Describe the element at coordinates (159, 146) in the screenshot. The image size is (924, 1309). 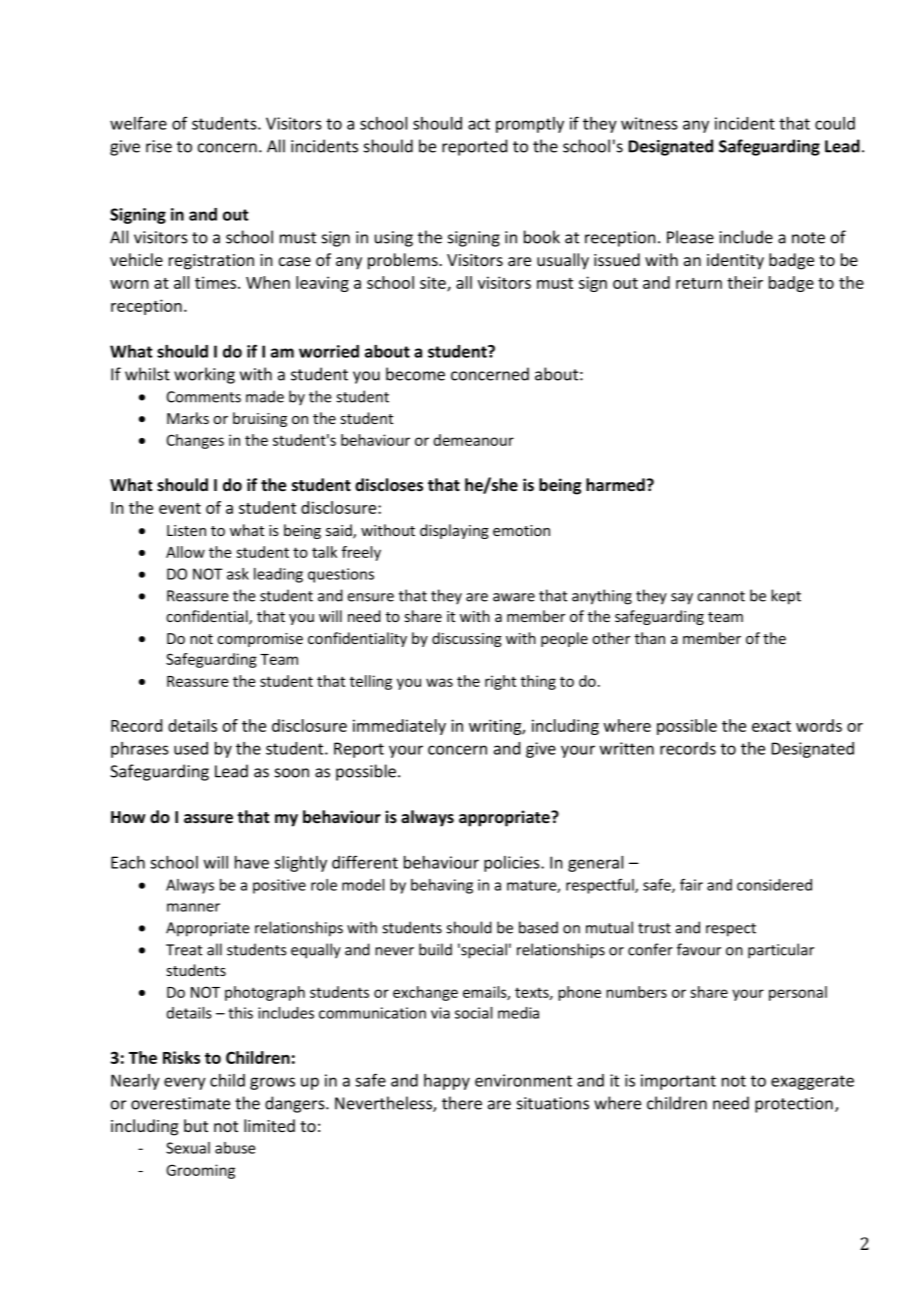
I see `rise` at that location.
